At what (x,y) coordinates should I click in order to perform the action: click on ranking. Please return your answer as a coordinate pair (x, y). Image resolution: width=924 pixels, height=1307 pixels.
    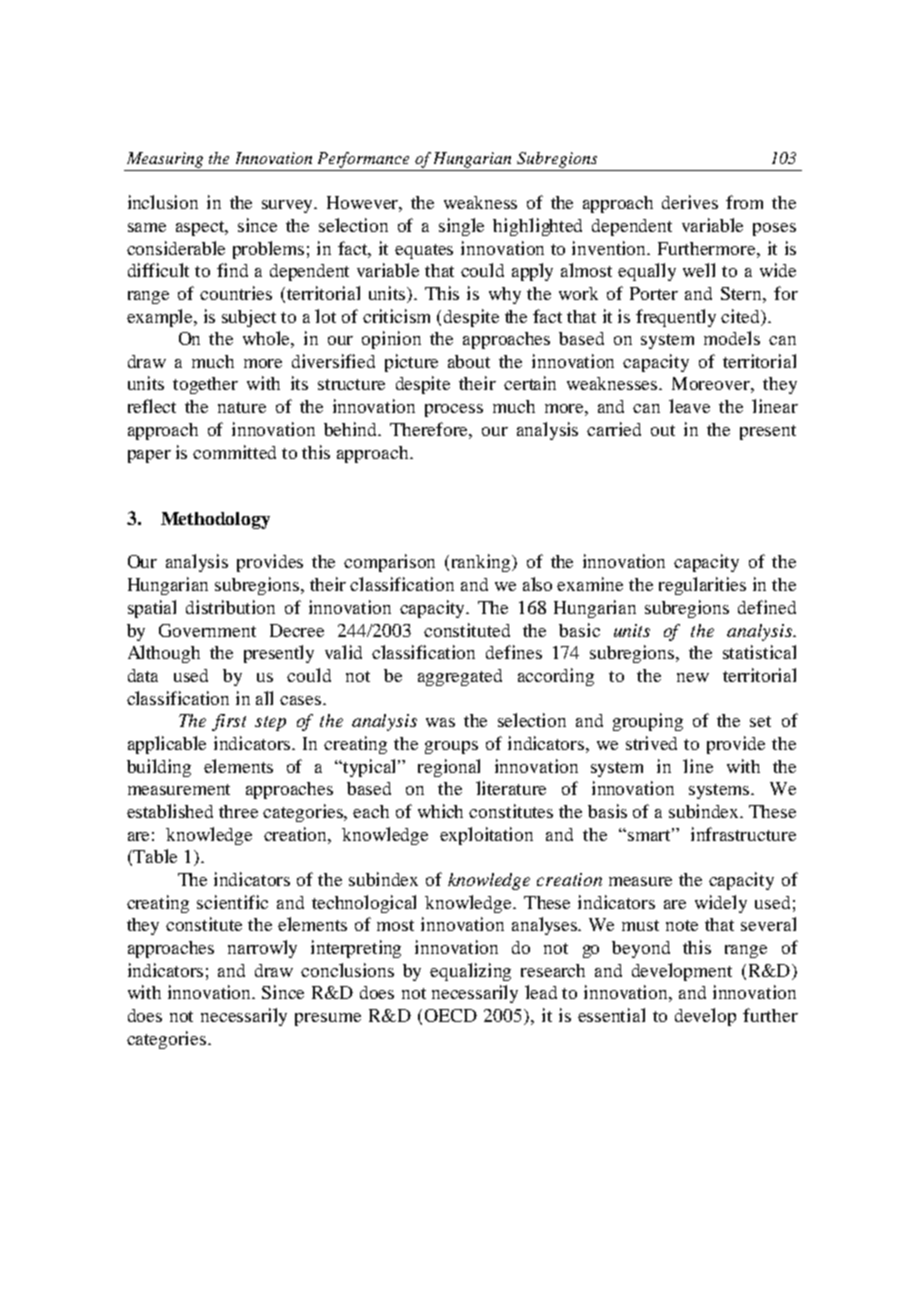
    Looking at the image, I should click on (483, 563).
